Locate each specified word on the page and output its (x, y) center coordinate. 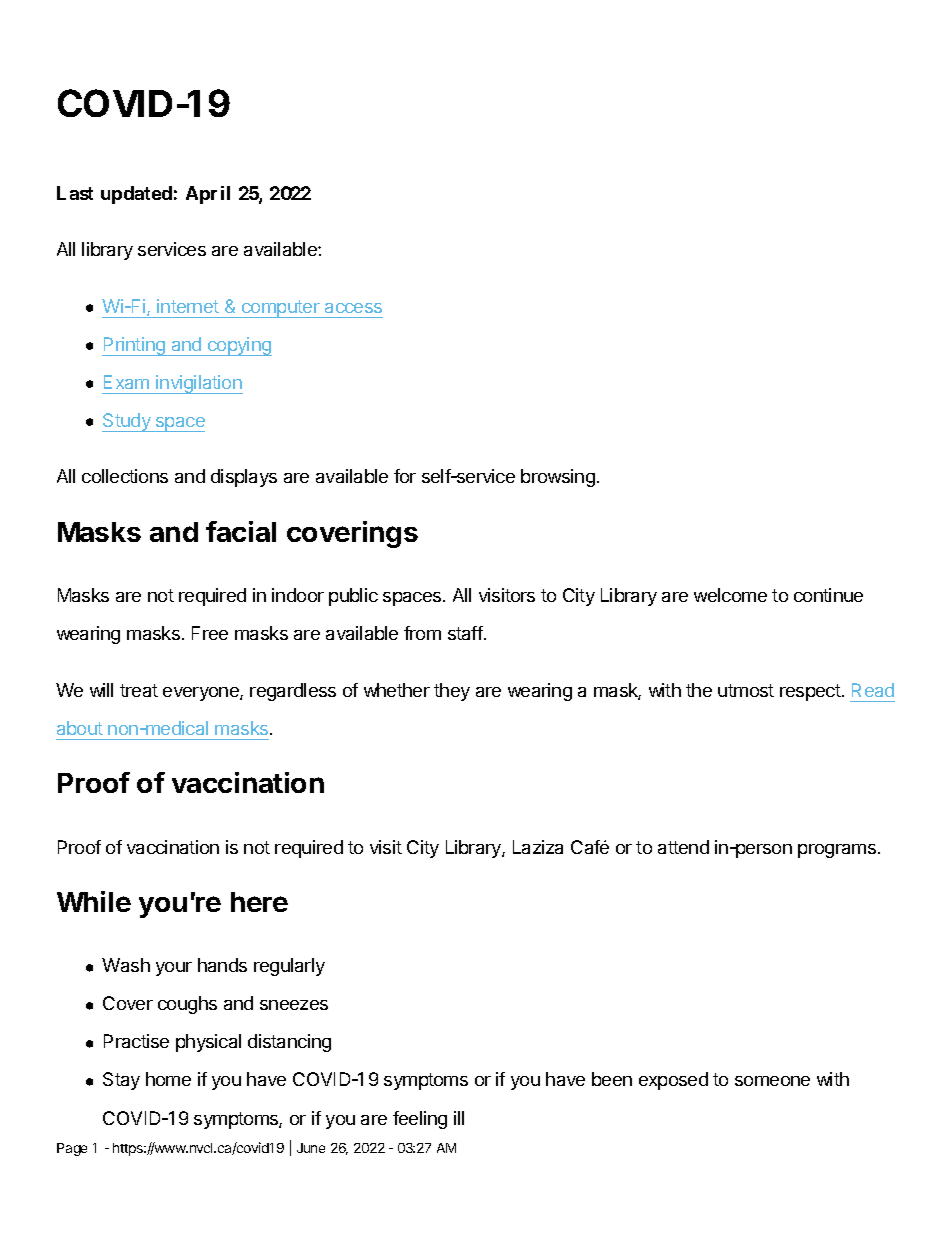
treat (139, 690)
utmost (746, 690)
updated (136, 195)
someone (772, 1081)
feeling (420, 1120)
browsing (558, 478)
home (168, 1079)
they (452, 692)
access (353, 308)
